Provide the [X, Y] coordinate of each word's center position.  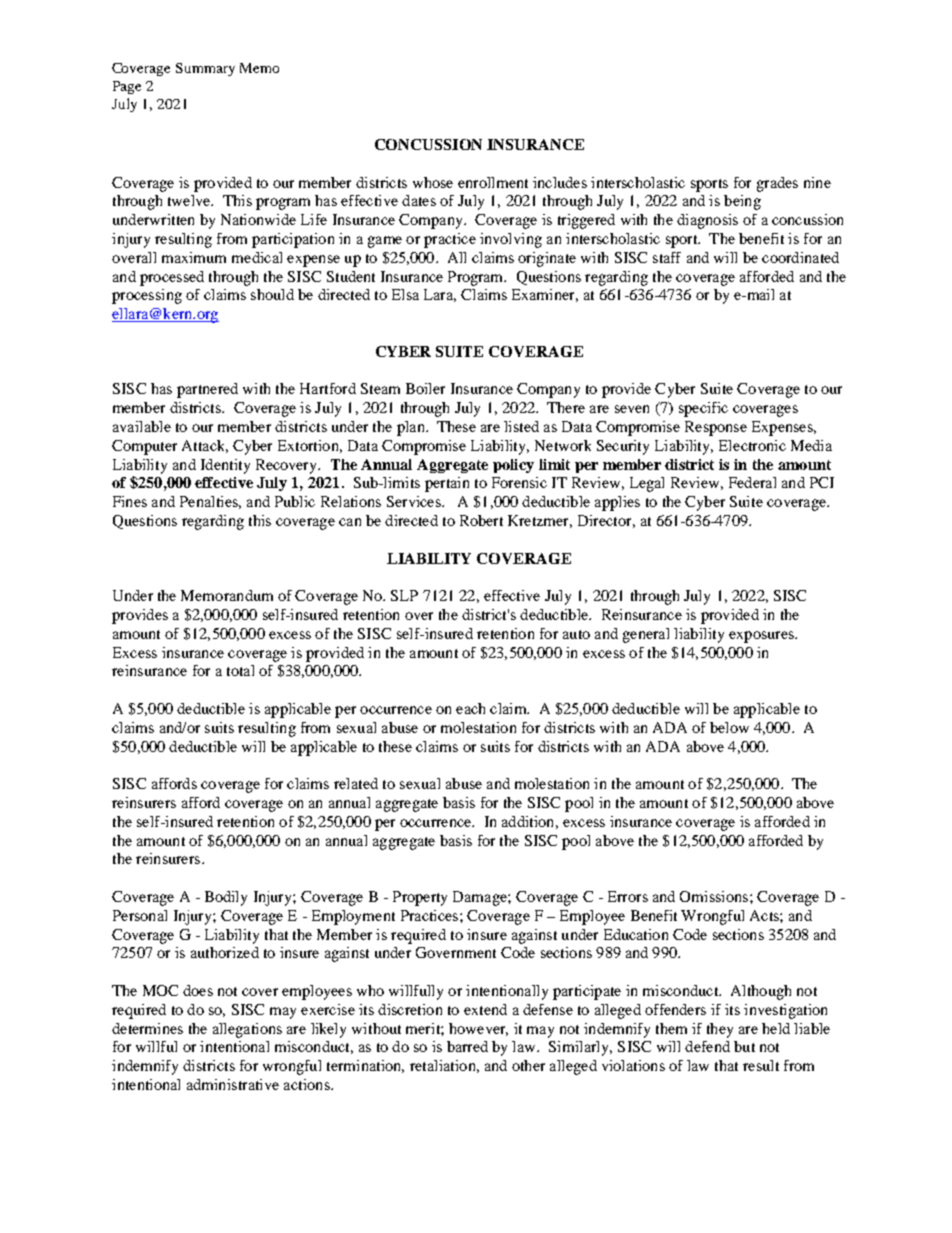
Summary [205, 69]
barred [467, 1046]
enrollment [493, 182]
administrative [233, 1084]
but [744, 1046]
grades [777, 184]
